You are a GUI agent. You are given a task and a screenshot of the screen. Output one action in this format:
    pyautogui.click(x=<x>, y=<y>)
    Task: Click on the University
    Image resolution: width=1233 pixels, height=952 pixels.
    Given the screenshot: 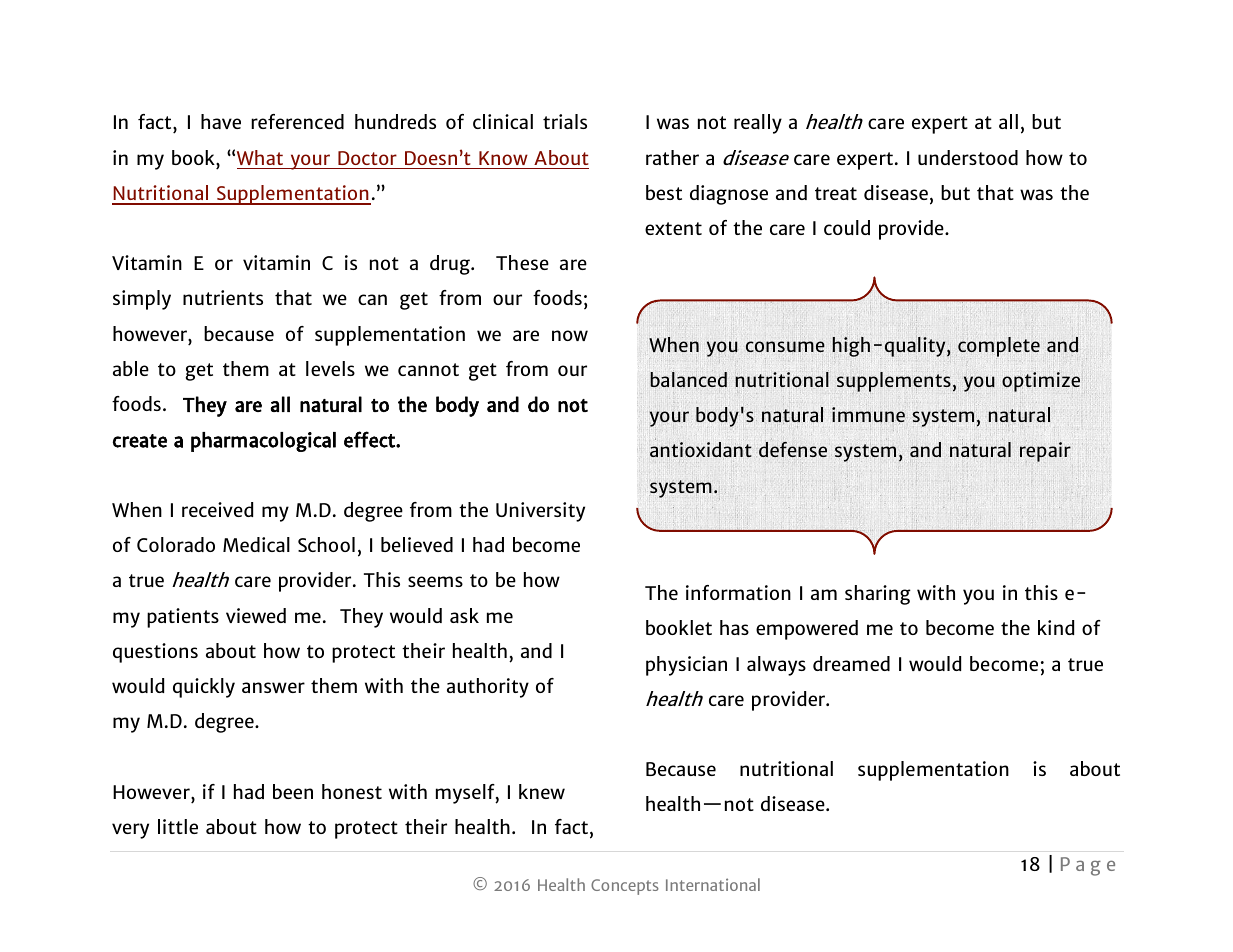 What is the action you would take?
    pyautogui.click(x=540, y=512)
